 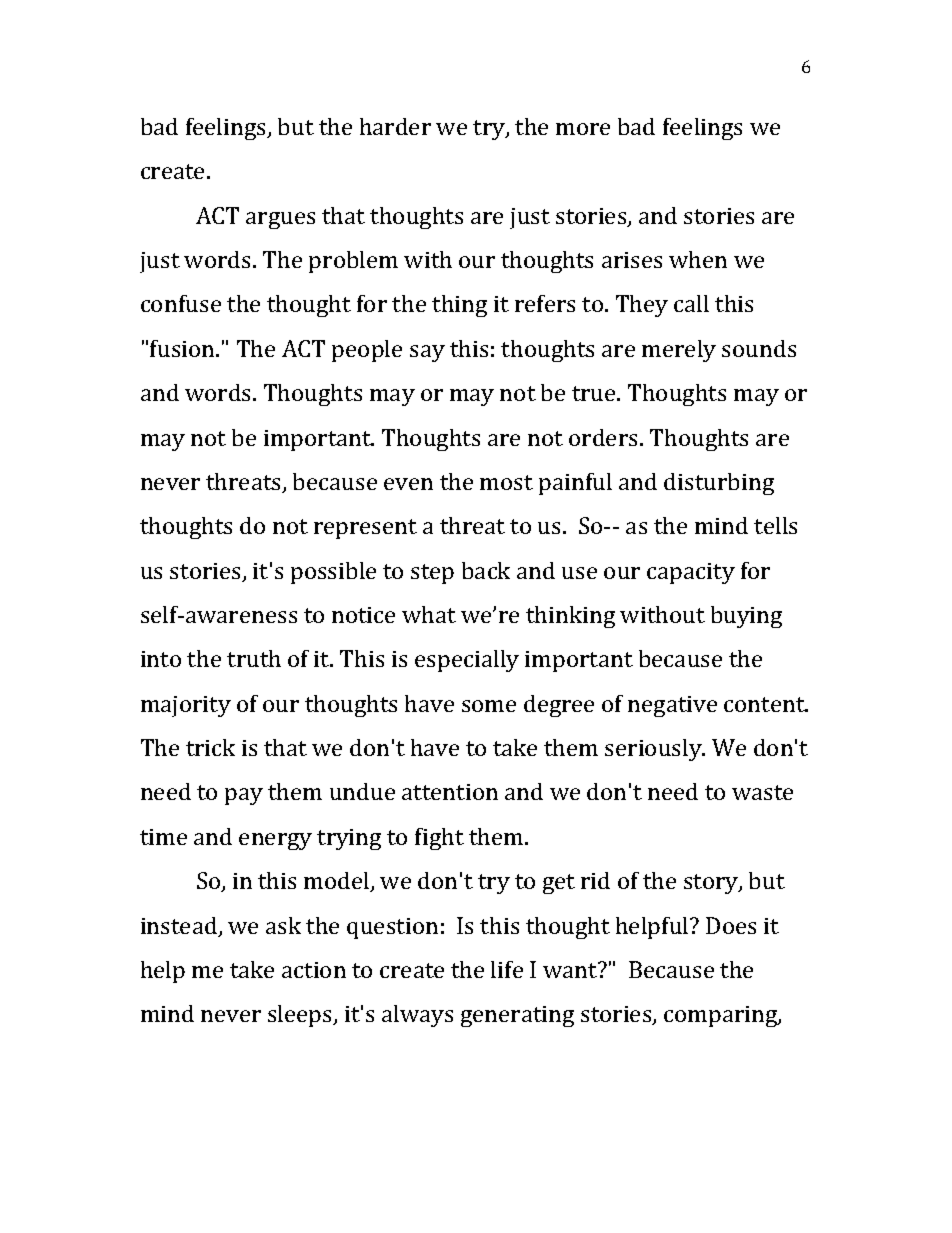 What do you see at coordinates (583, 129) in the screenshot?
I see `more` at bounding box center [583, 129].
